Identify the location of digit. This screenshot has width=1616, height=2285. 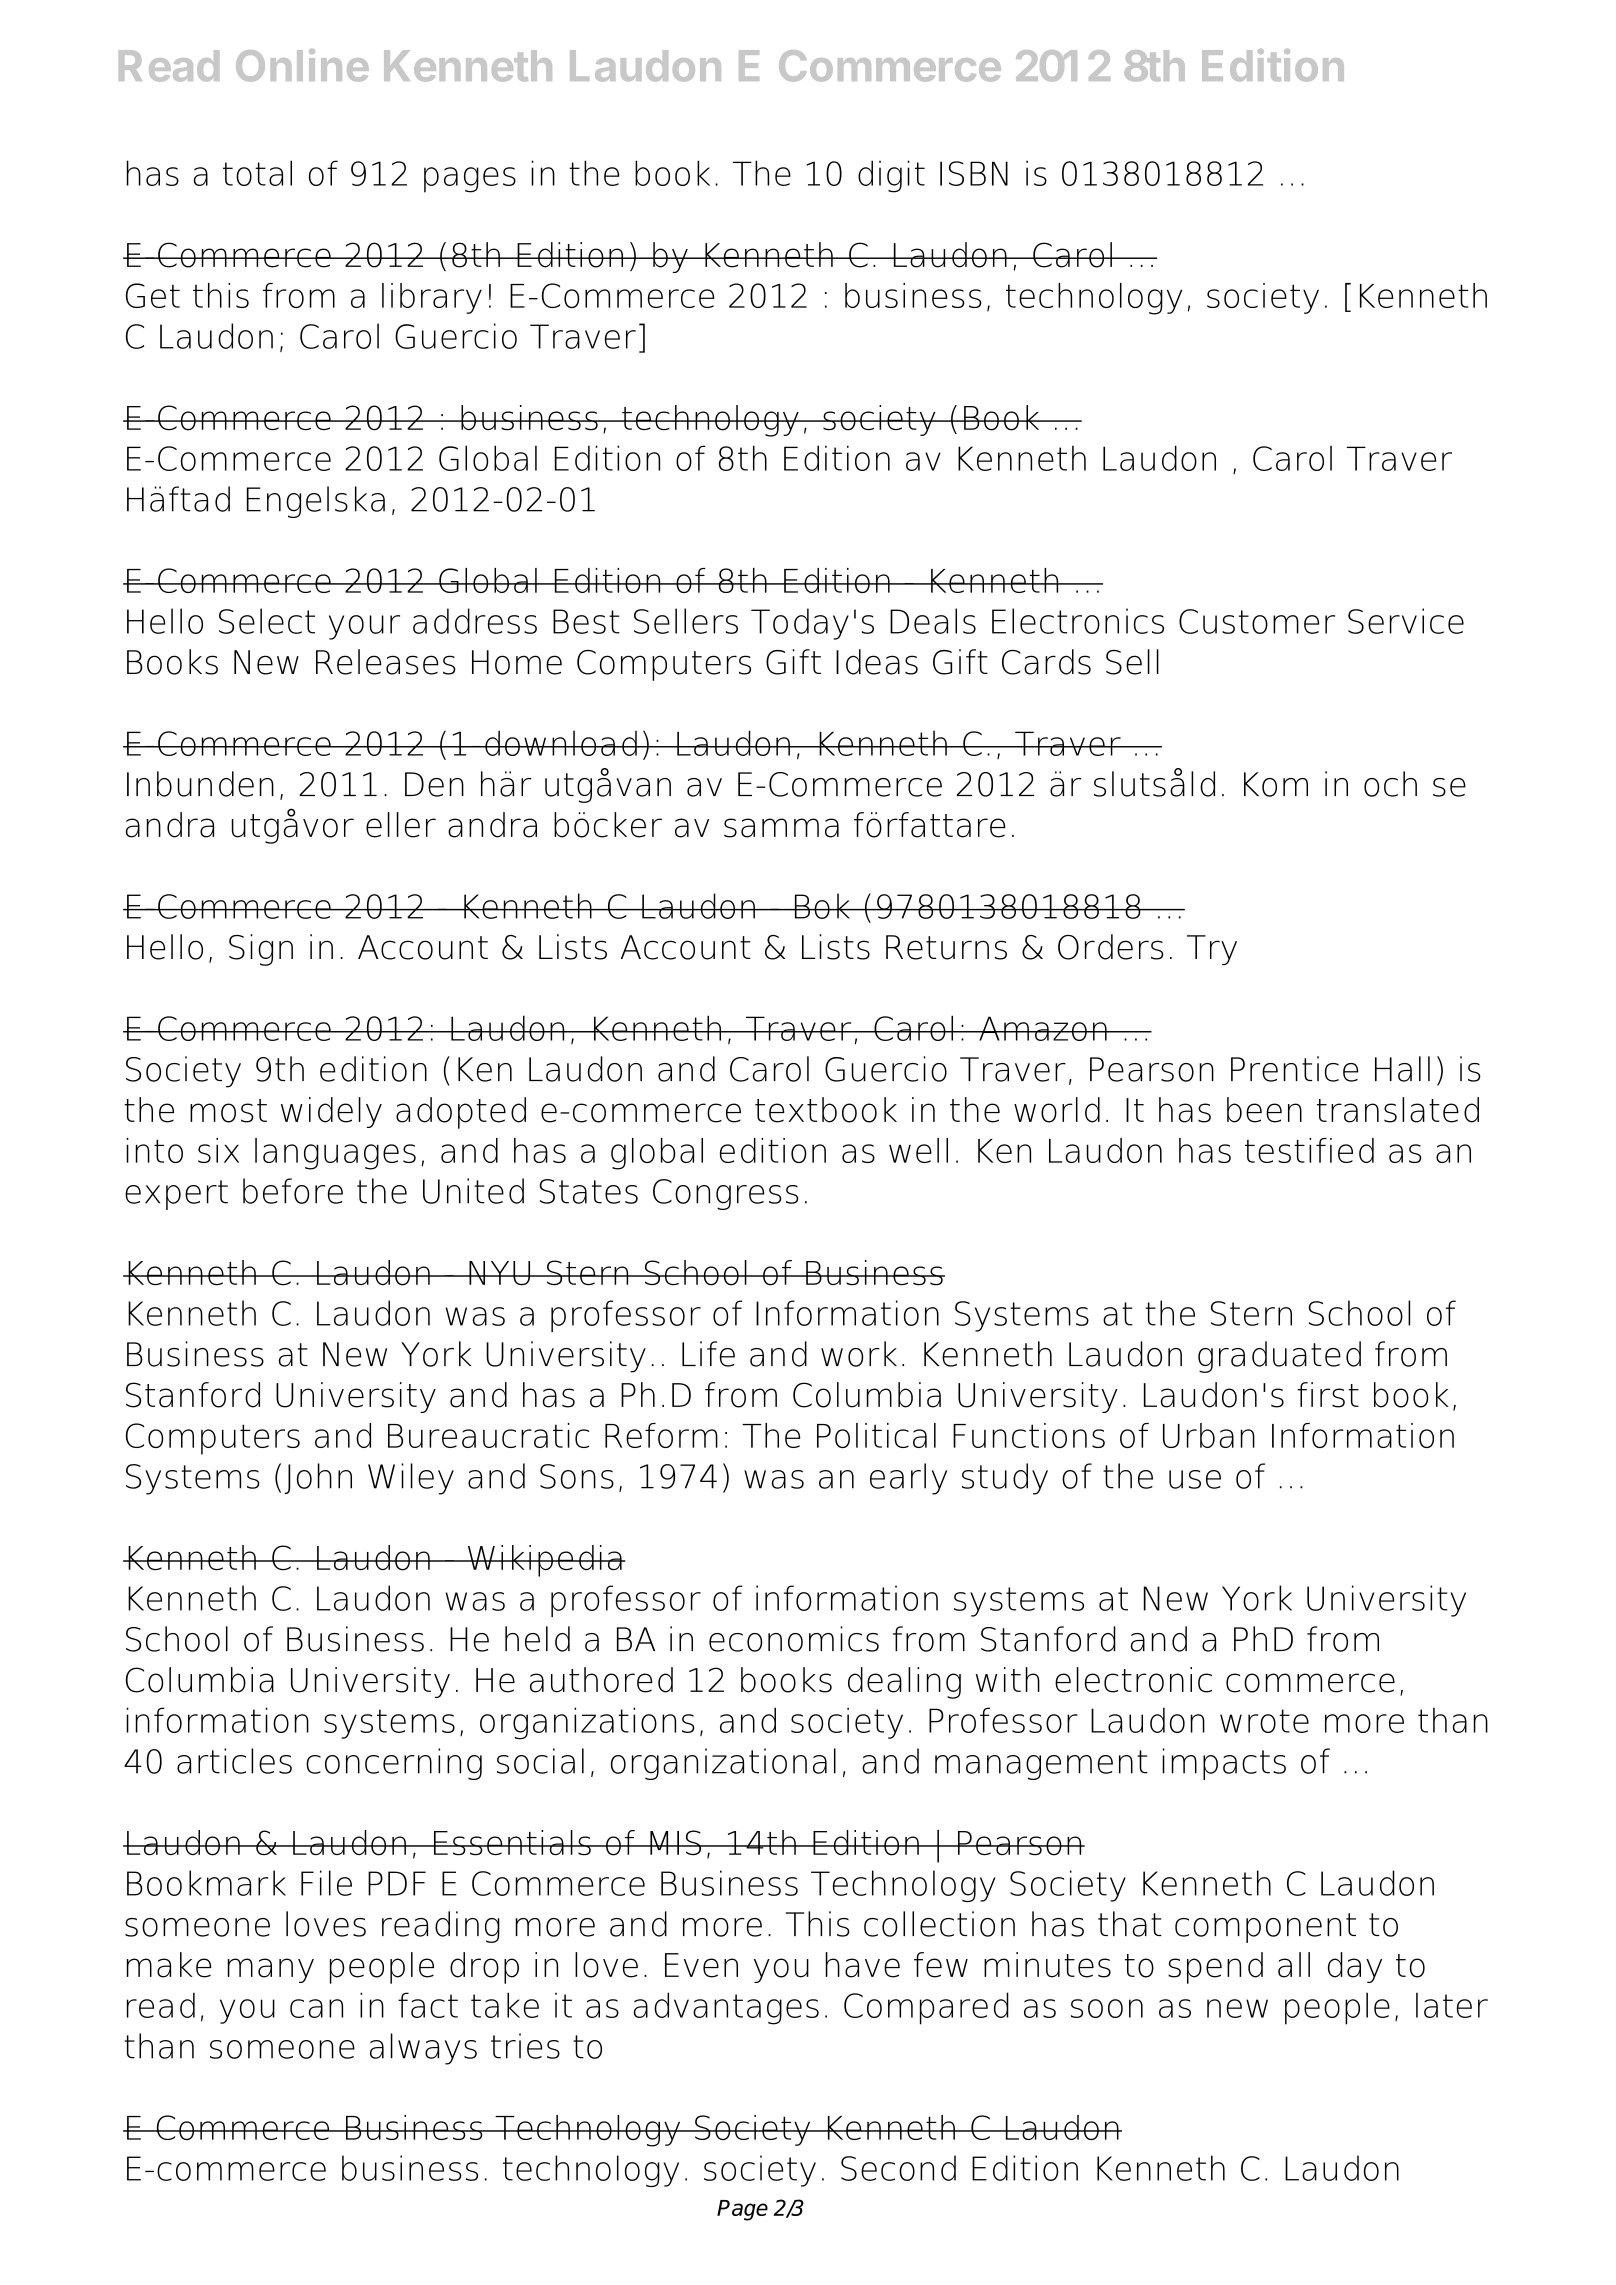
(891, 176).
